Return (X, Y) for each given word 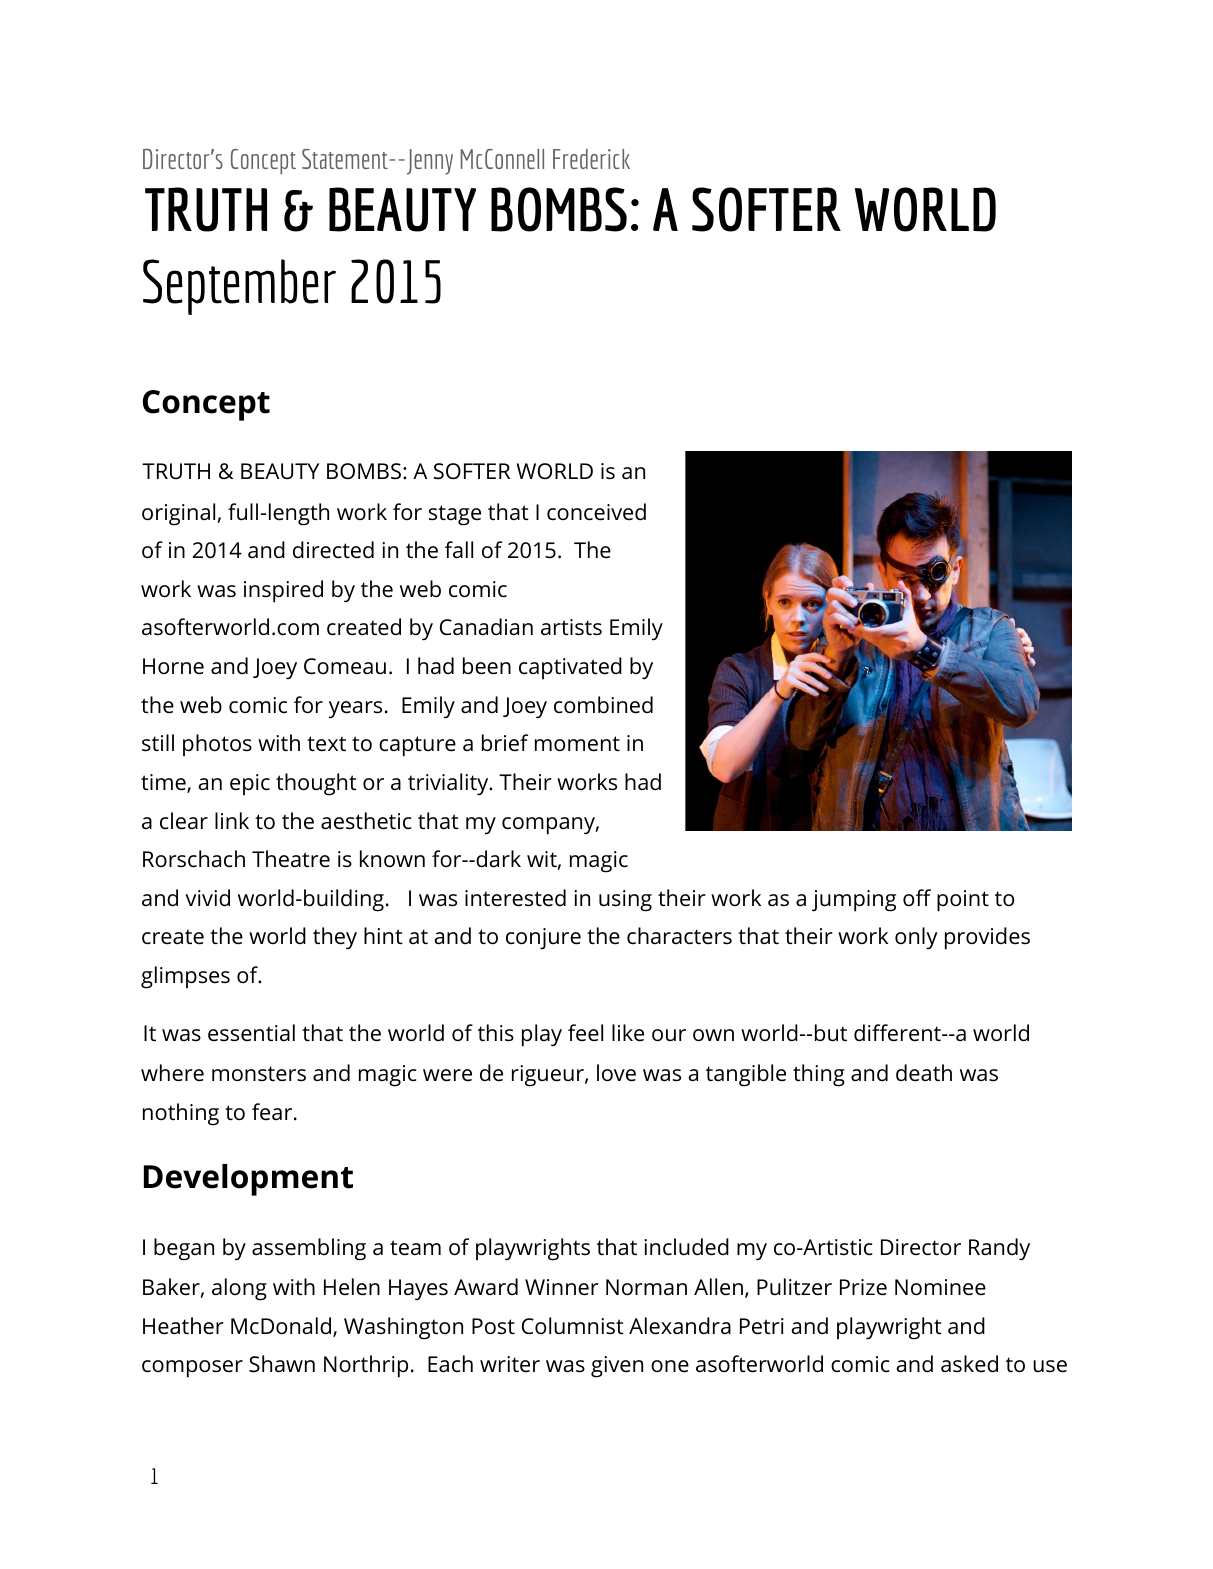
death (924, 1073)
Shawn (282, 1364)
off (917, 897)
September (239, 287)
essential (251, 1033)
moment (577, 744)
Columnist (573, 1326)
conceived (596, 512)
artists (571, 627)
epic (250, 785)
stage (455, 515)
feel (585, 1033)
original (178, 514)
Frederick (591, 159)
